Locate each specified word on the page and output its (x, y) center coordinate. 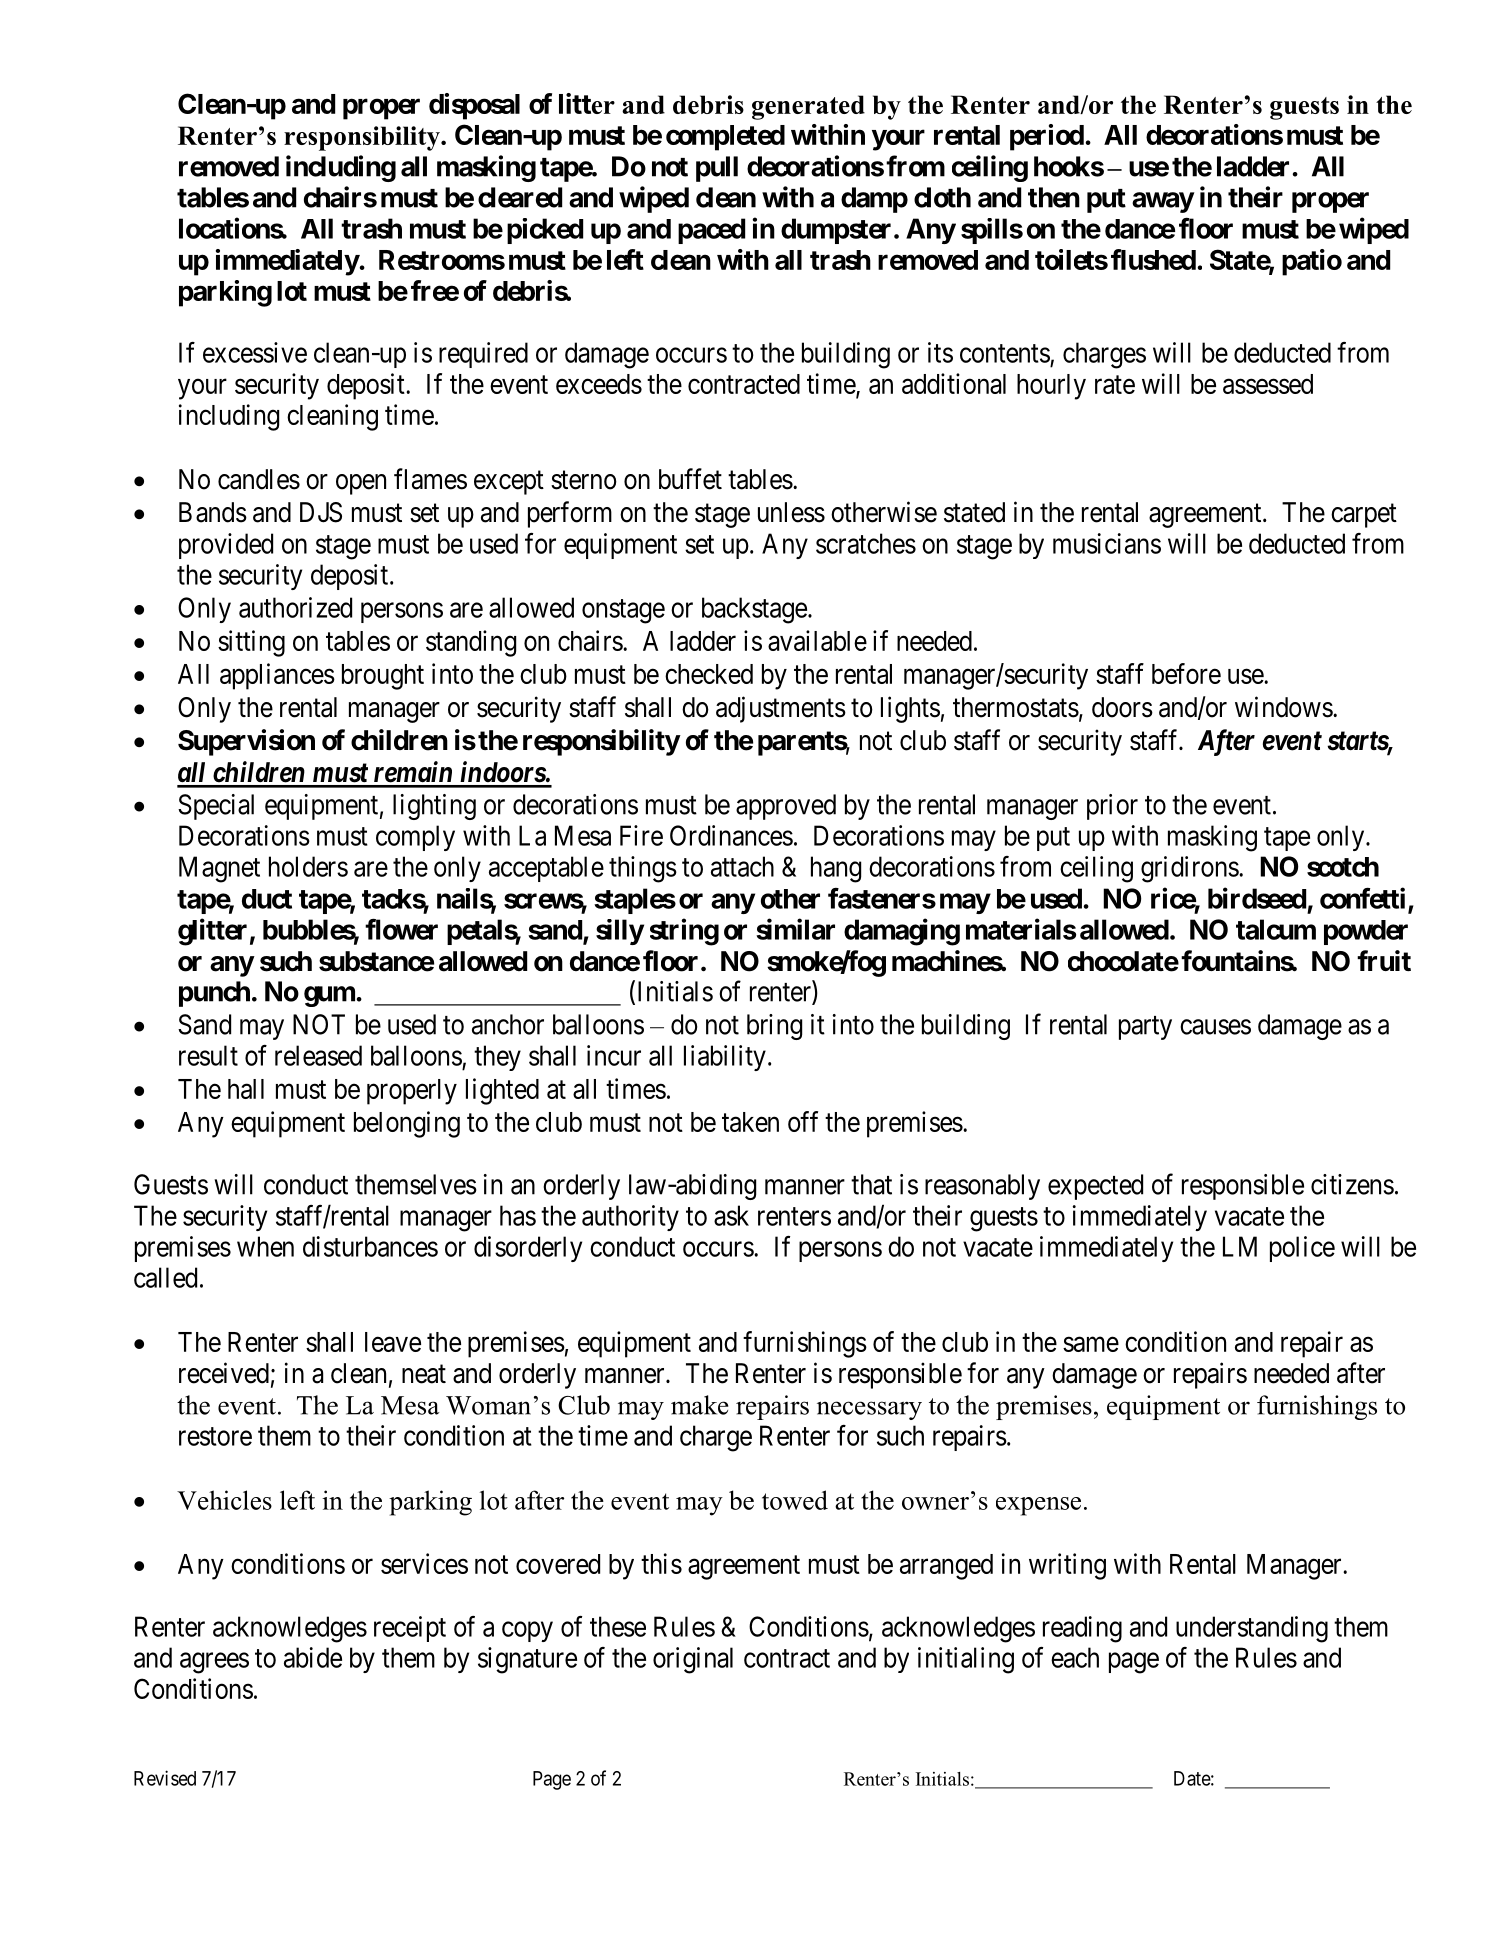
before (1186, 673)
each (1075, 1657)
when (265, 1246)
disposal (474, 106)
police (1302, 1249)
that (871, 1184)
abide (313, 1657)
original (693, 1660)
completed (725, 138)
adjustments (781, 709)
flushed (1153, 259)
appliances (277, 676)
